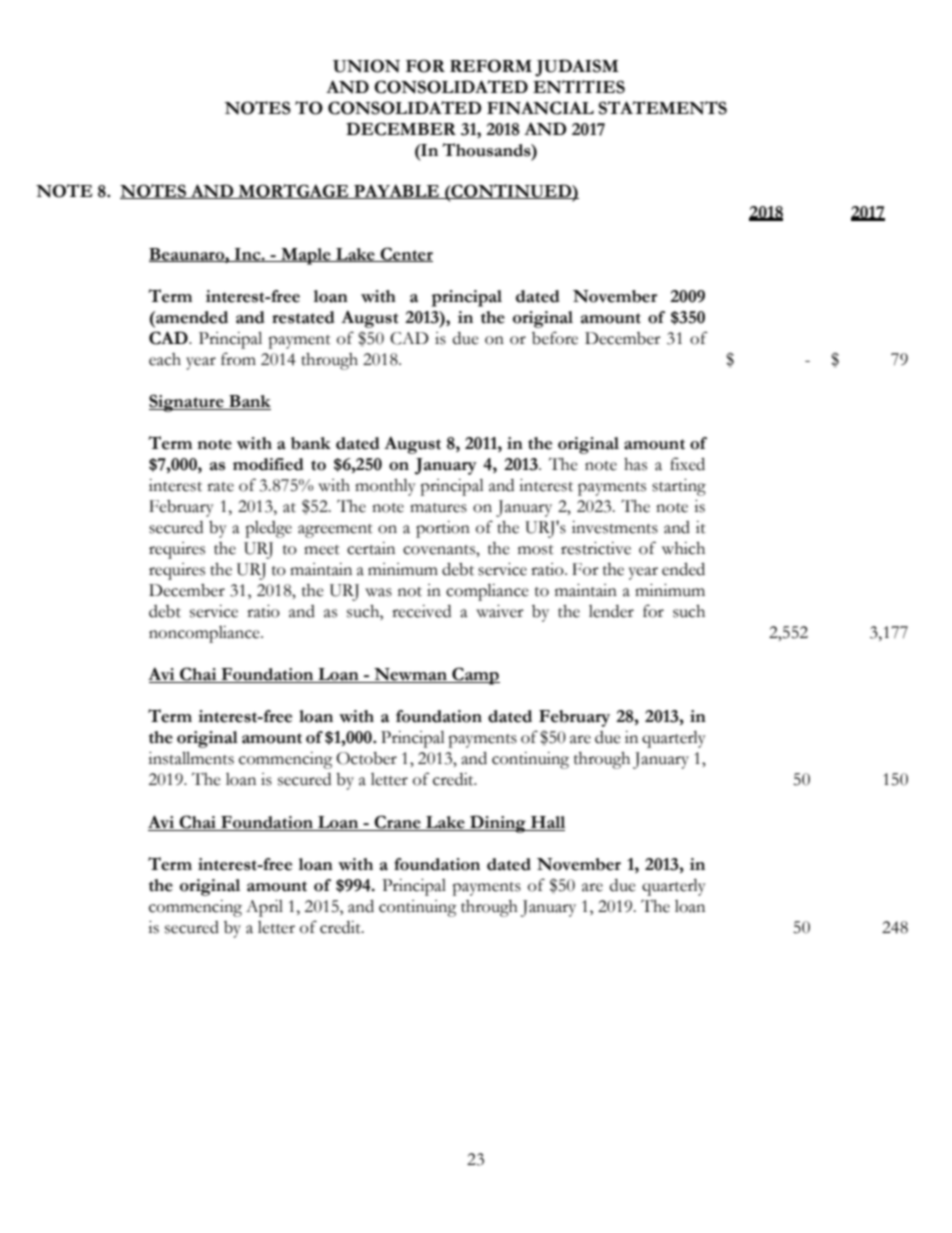 The image size is (952, 1233). Describe the element at coordinates (635, 464) in the image. I see `has` at that location.
